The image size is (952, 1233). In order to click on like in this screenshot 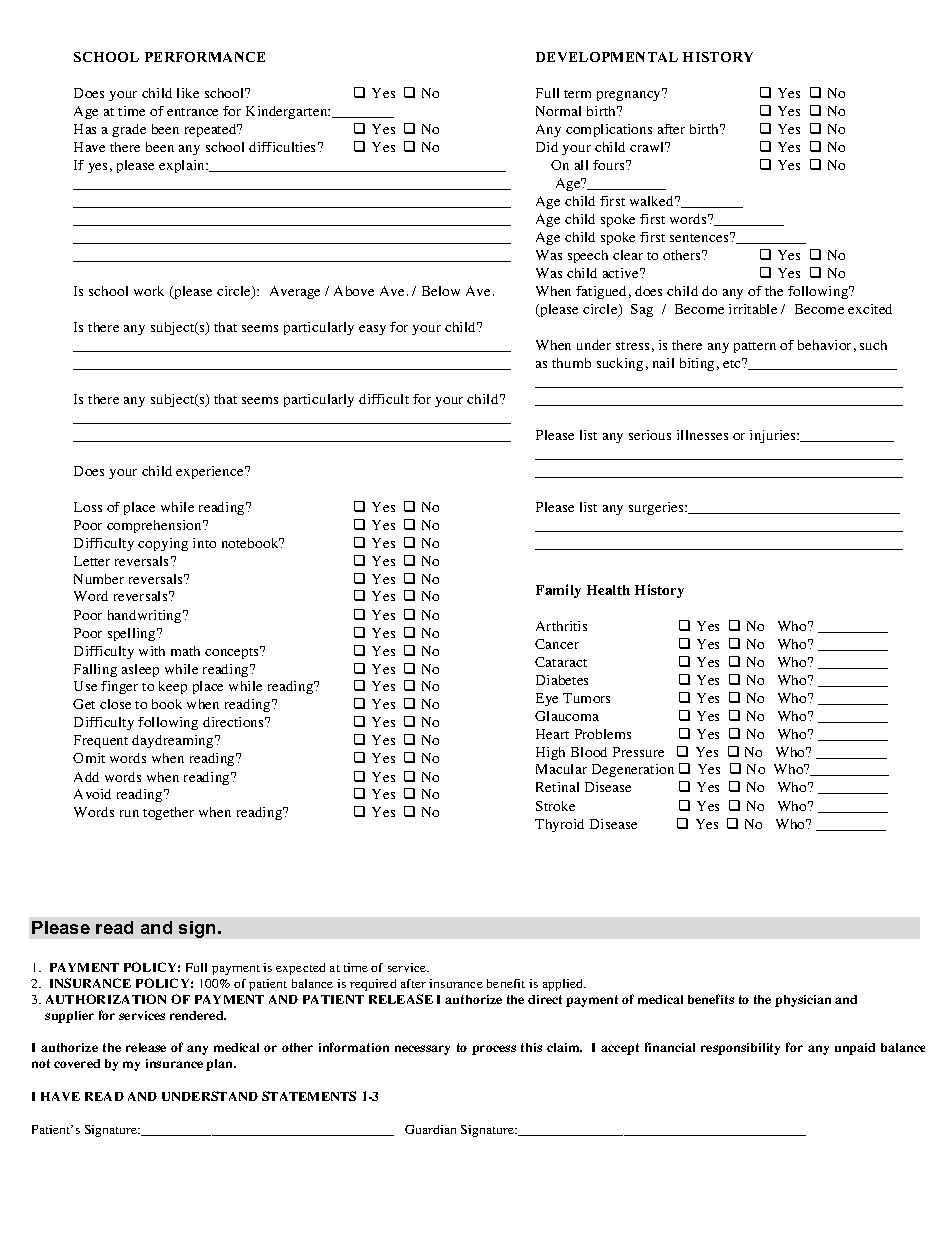, I will do `click(188, 93)`.
